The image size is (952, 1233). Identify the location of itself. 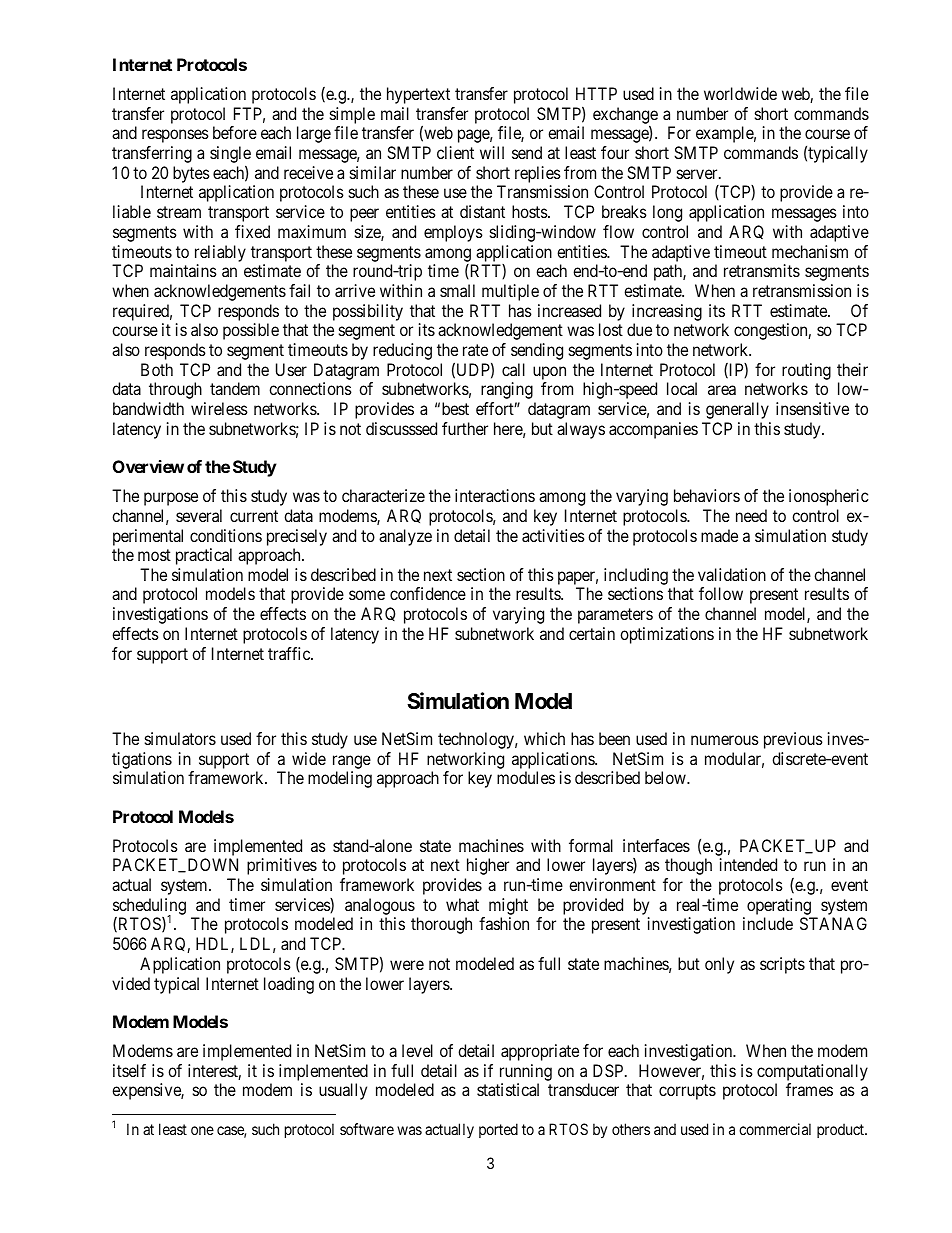
(129, 1070).
